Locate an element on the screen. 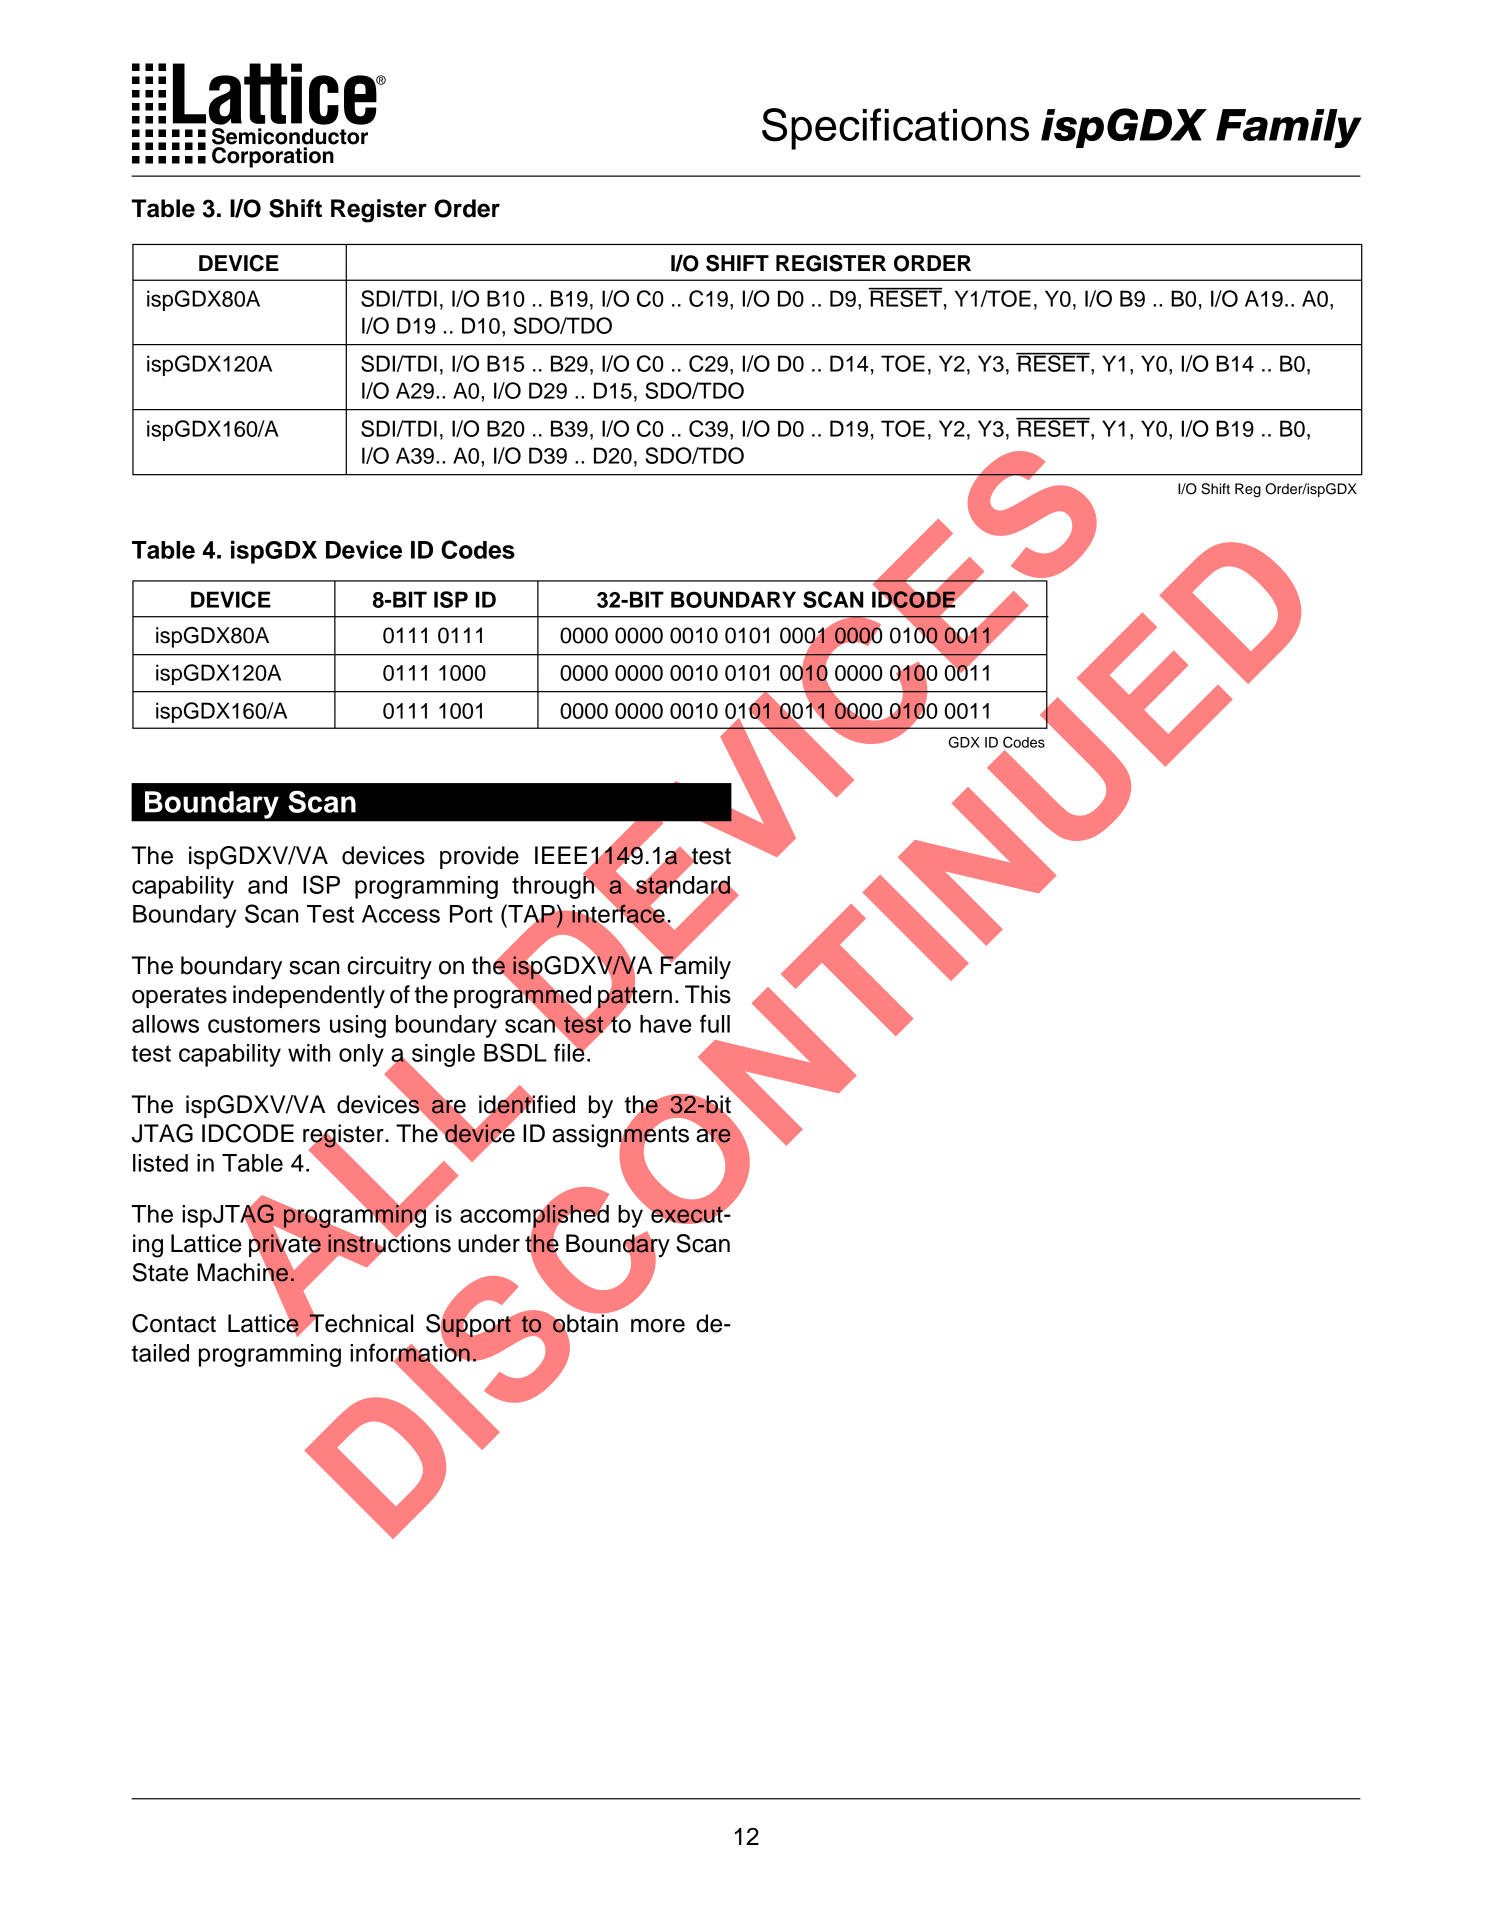 The image size is (1492, 1931). Specifications is located at coordinates (895, 129).
